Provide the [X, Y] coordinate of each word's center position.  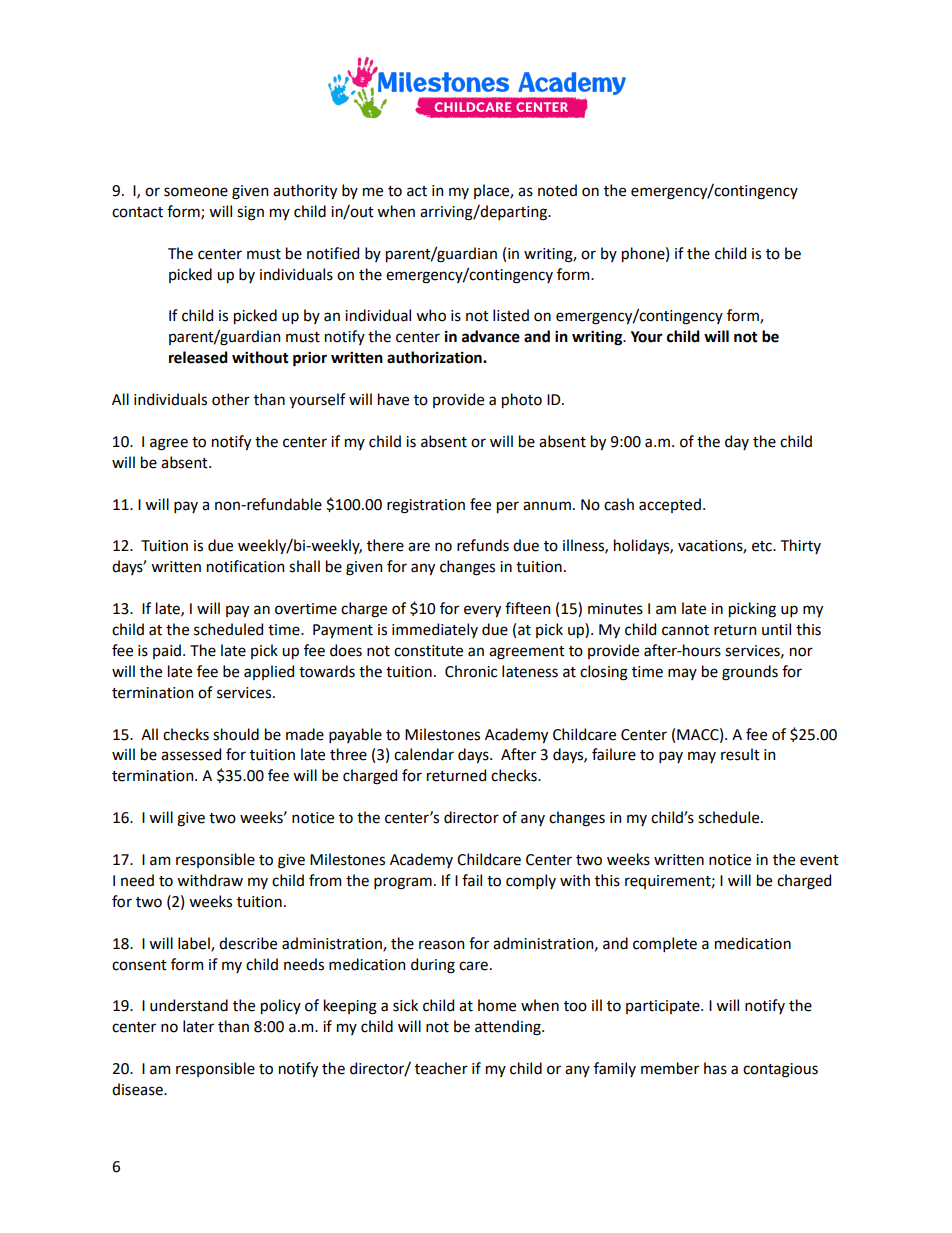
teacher [441, 1068]
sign [250, 213]
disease [138, 1089]
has [715, 1068]
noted [557, 190]
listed [511, 315]
